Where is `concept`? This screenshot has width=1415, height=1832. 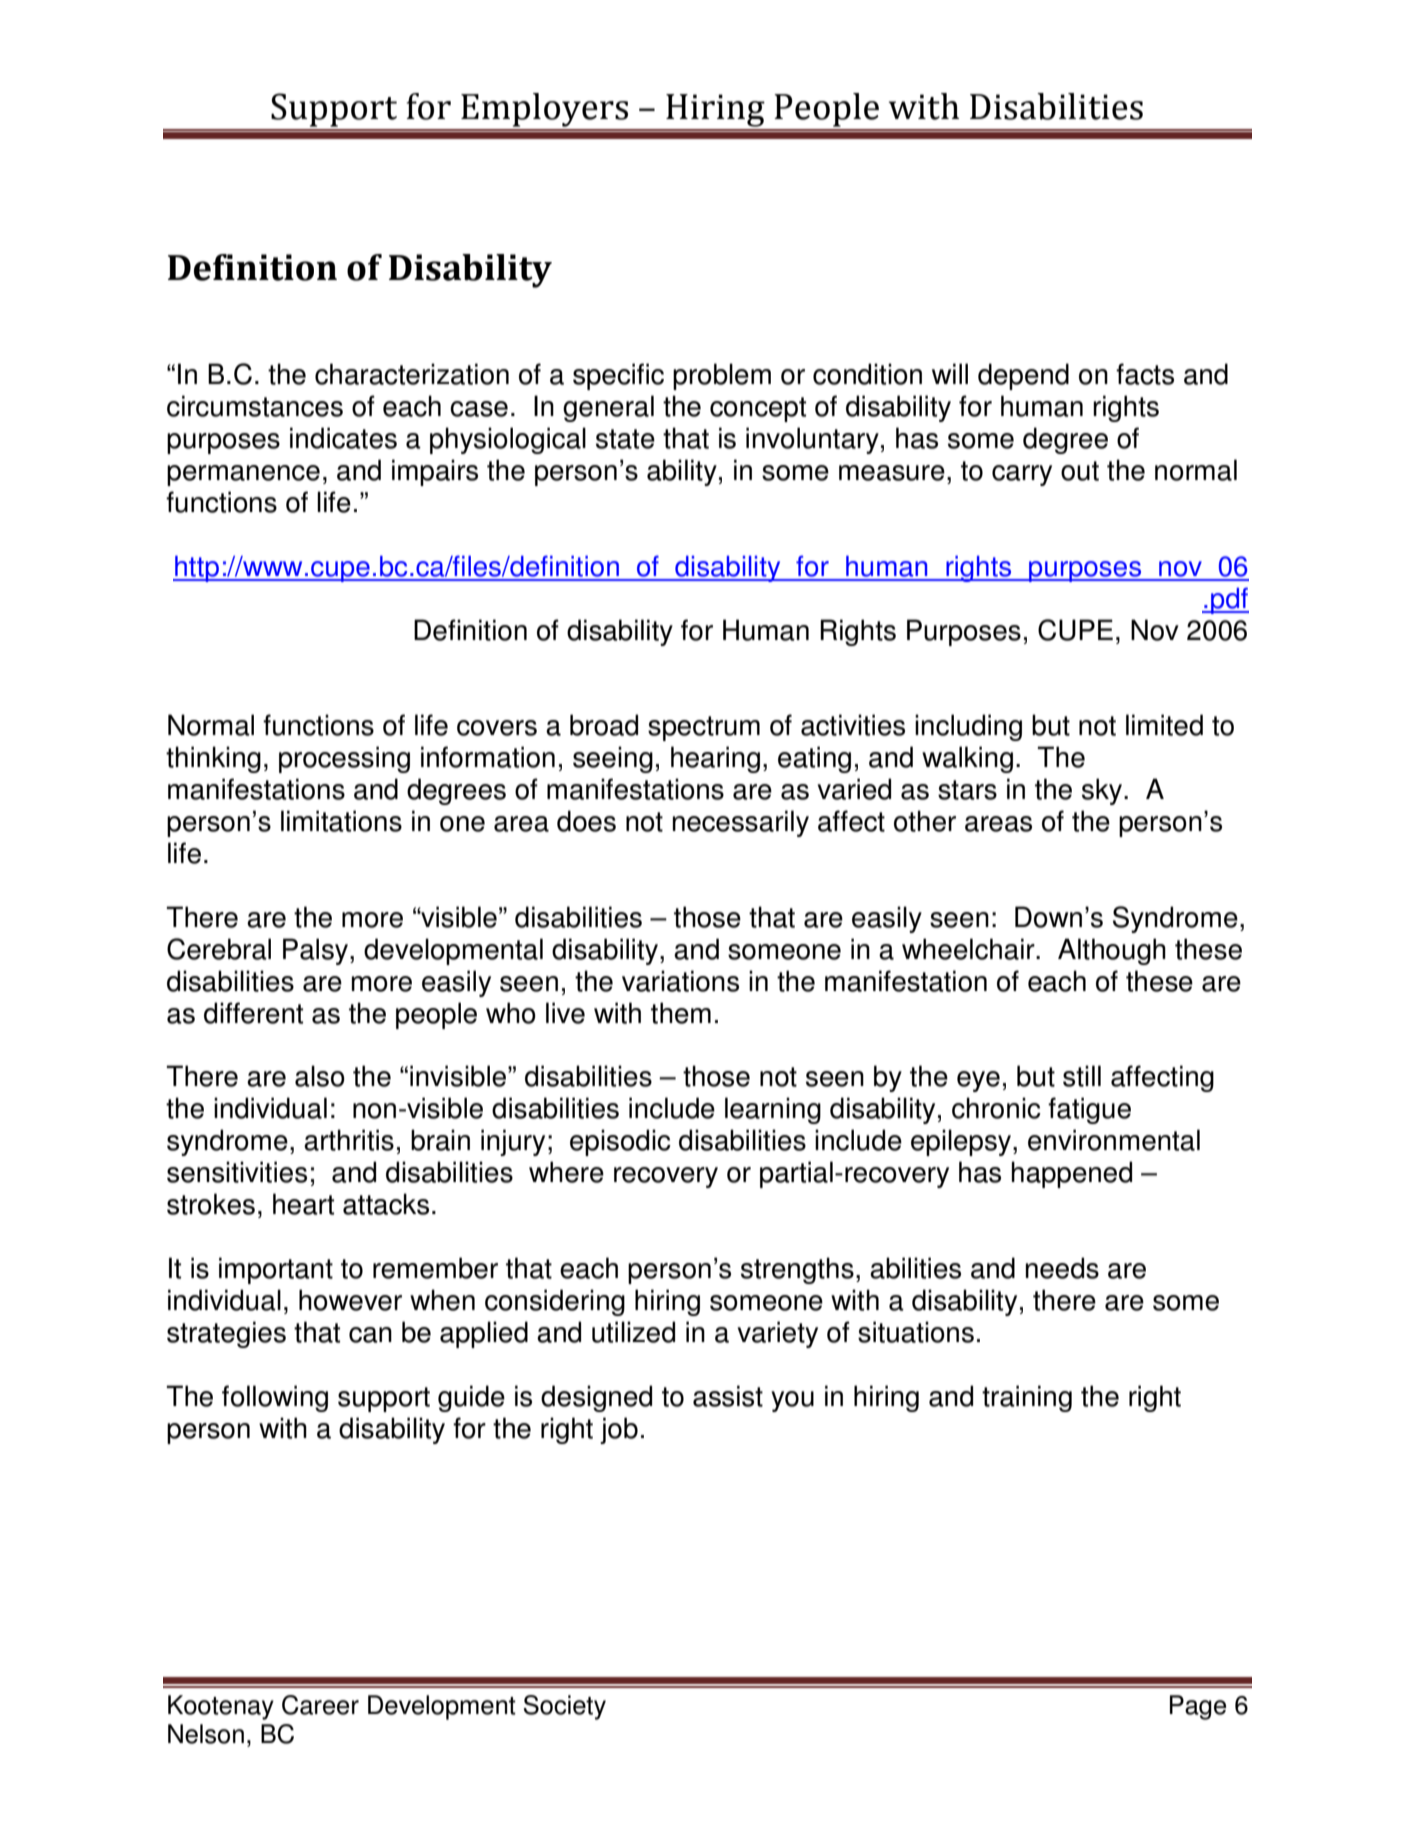
concept is located at coordinates (758, 409).
